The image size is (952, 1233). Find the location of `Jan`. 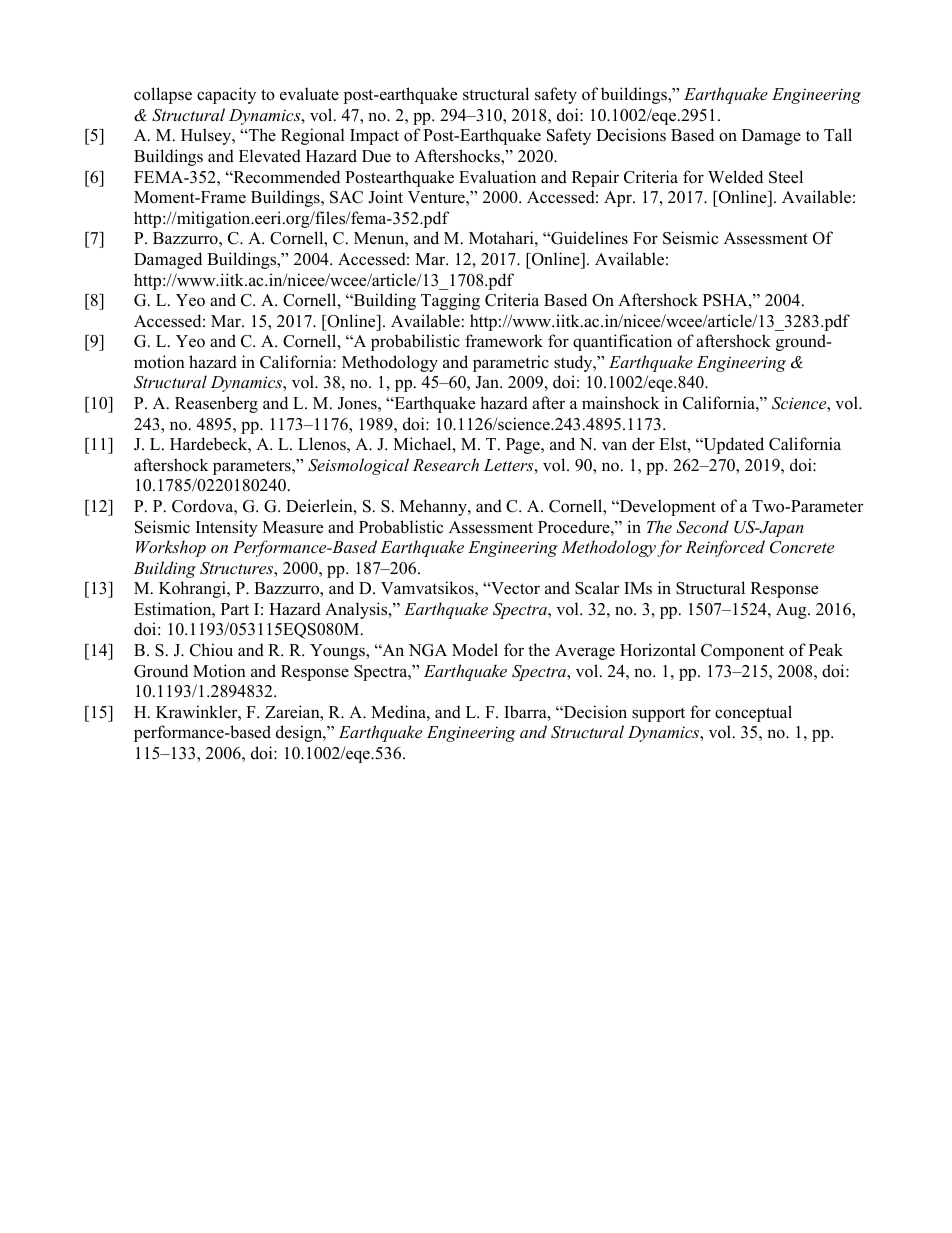

Jan is located at coordinates (488, 382).
